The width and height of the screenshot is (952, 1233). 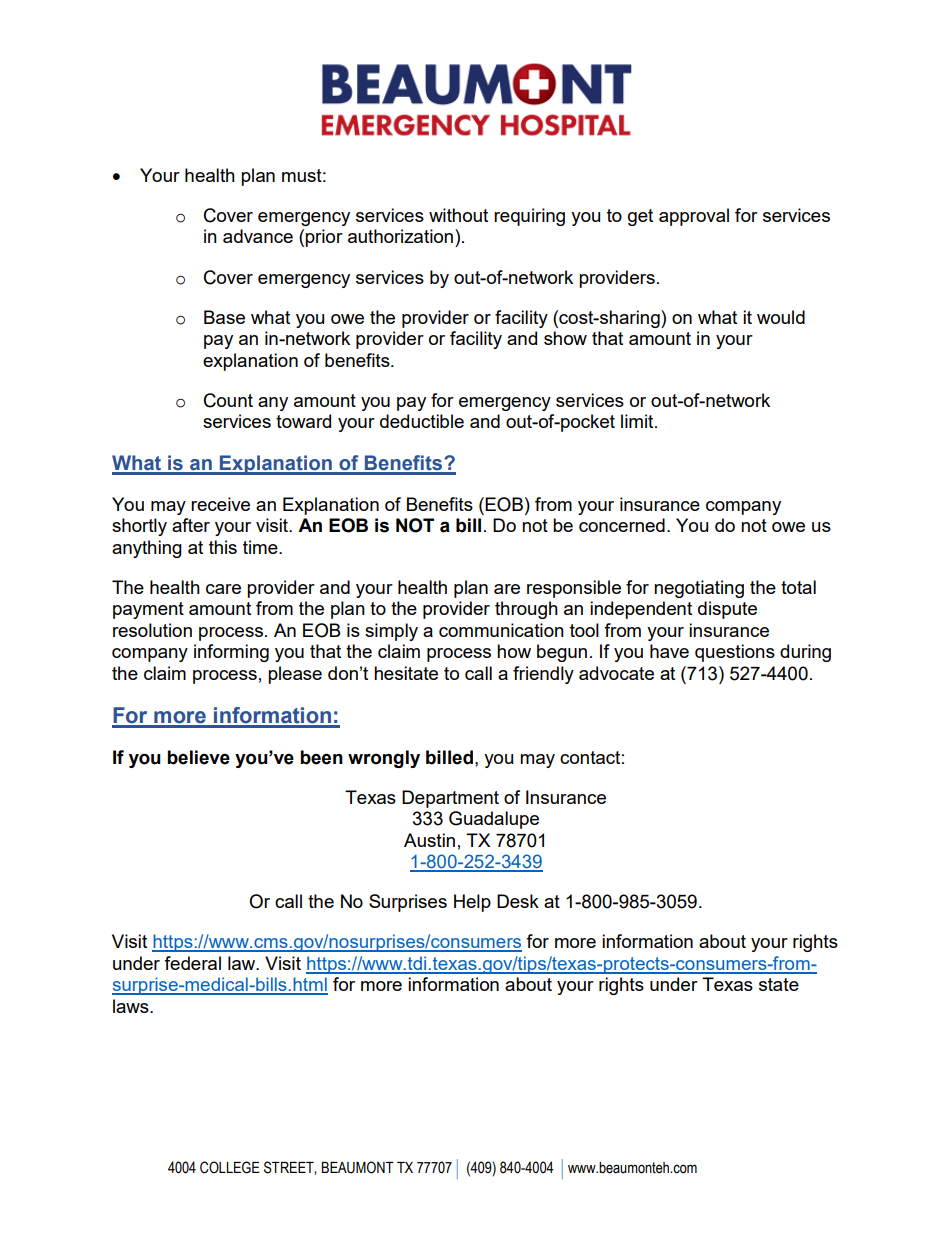 What do you see at coordinates (694, 217) in the screenshot?
I see `approval` at bounding box center [694, 217].
